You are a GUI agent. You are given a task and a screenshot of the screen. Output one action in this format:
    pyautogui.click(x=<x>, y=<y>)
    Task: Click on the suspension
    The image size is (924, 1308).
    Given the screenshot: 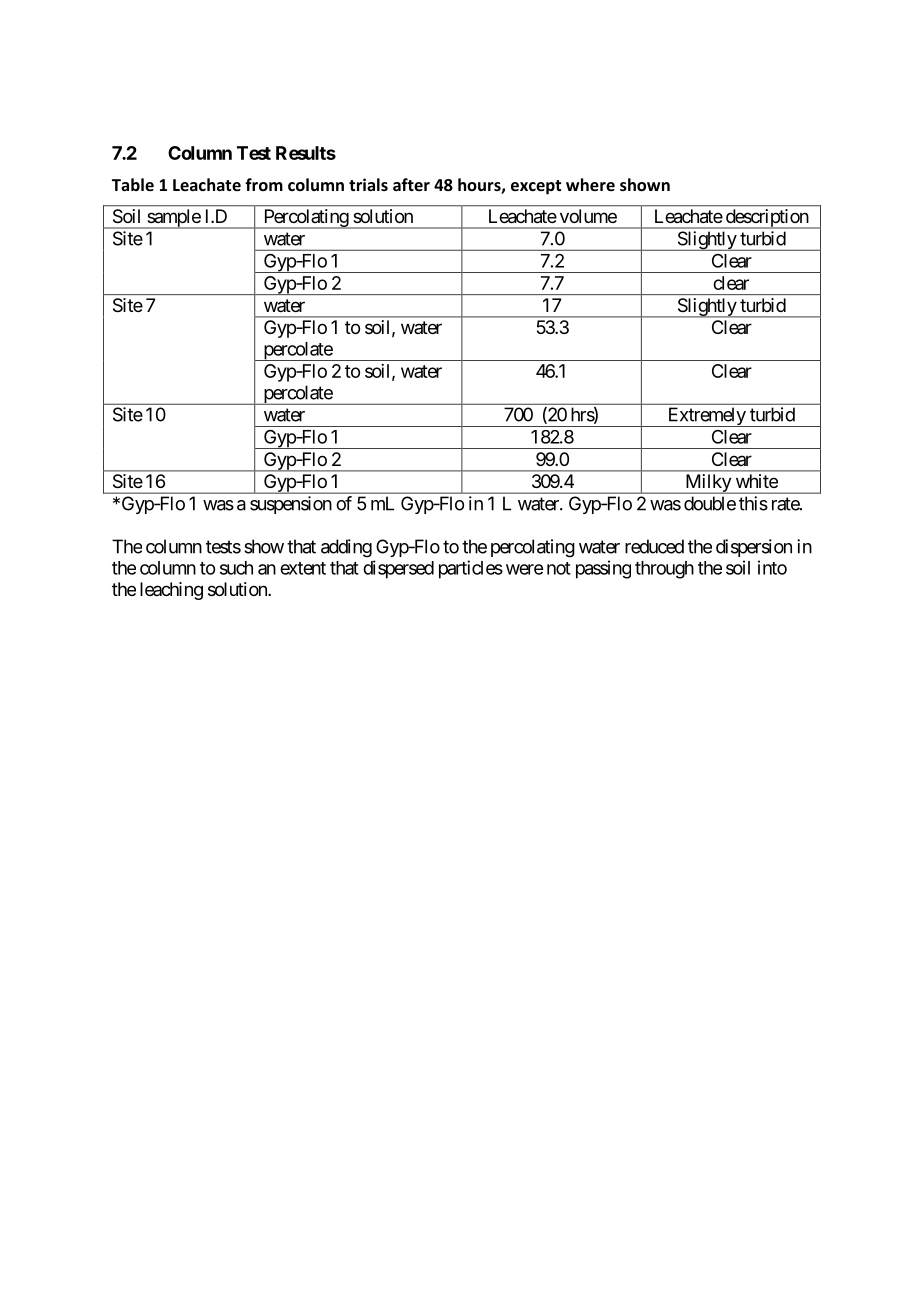 What is the action you would take?
    pyautogui.click(x=291, y=505)
